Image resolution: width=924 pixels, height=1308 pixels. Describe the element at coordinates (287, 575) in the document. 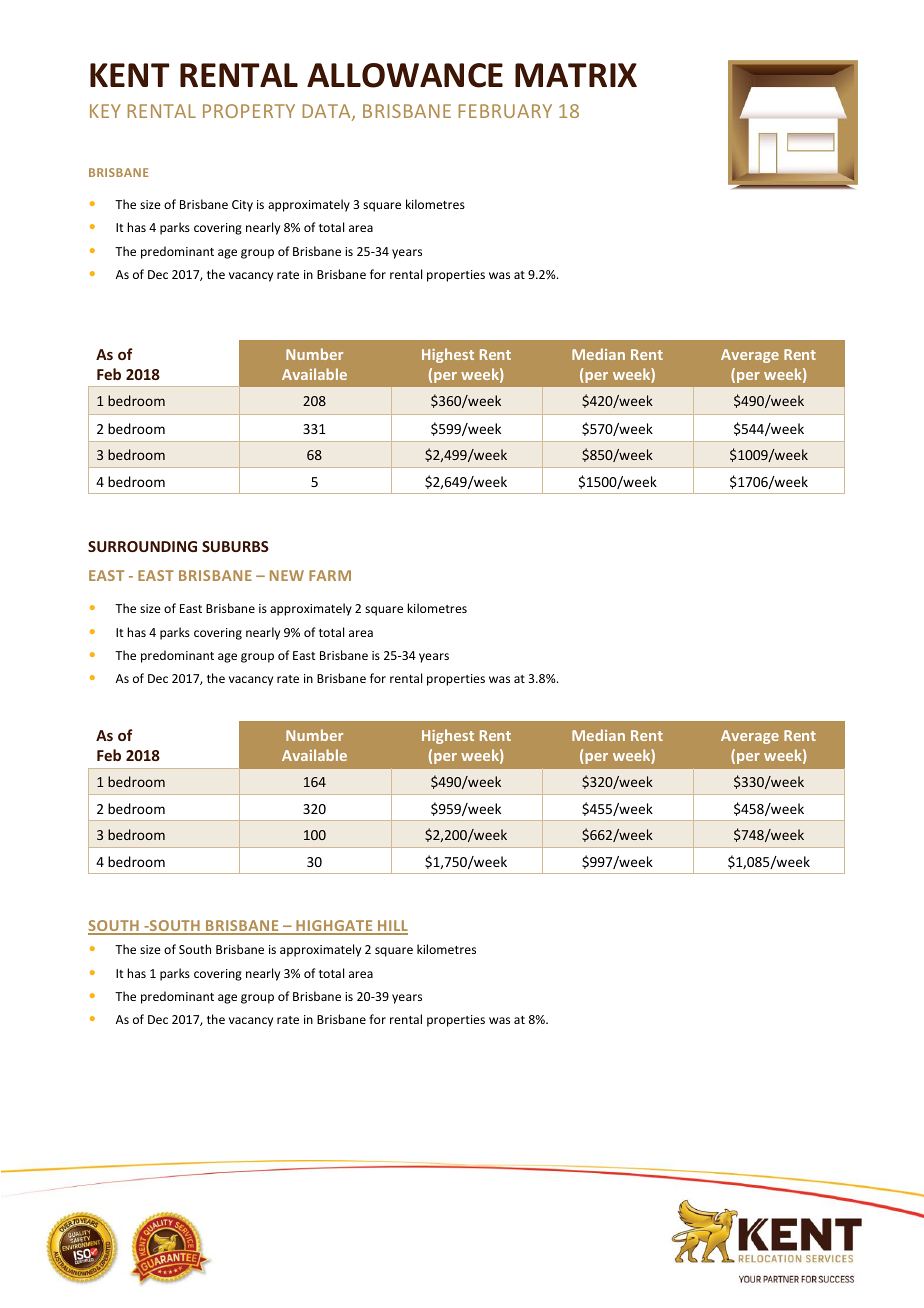

I see `NEW` at that location.
